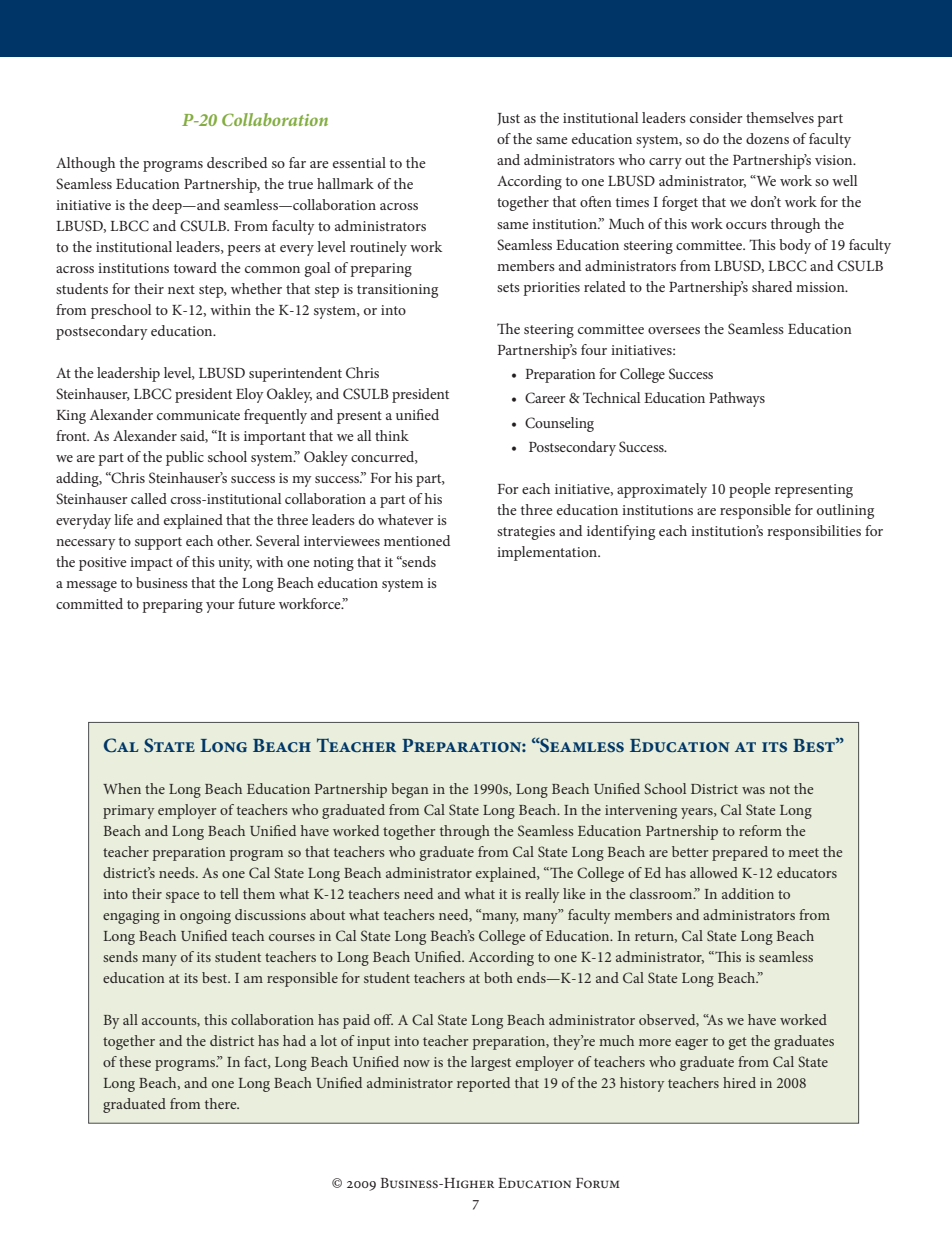 This page has width=952, height=1233. What do you see at coordinates (131, 917) in the page?
I see `engaging` at bounding box center [131, 917].
